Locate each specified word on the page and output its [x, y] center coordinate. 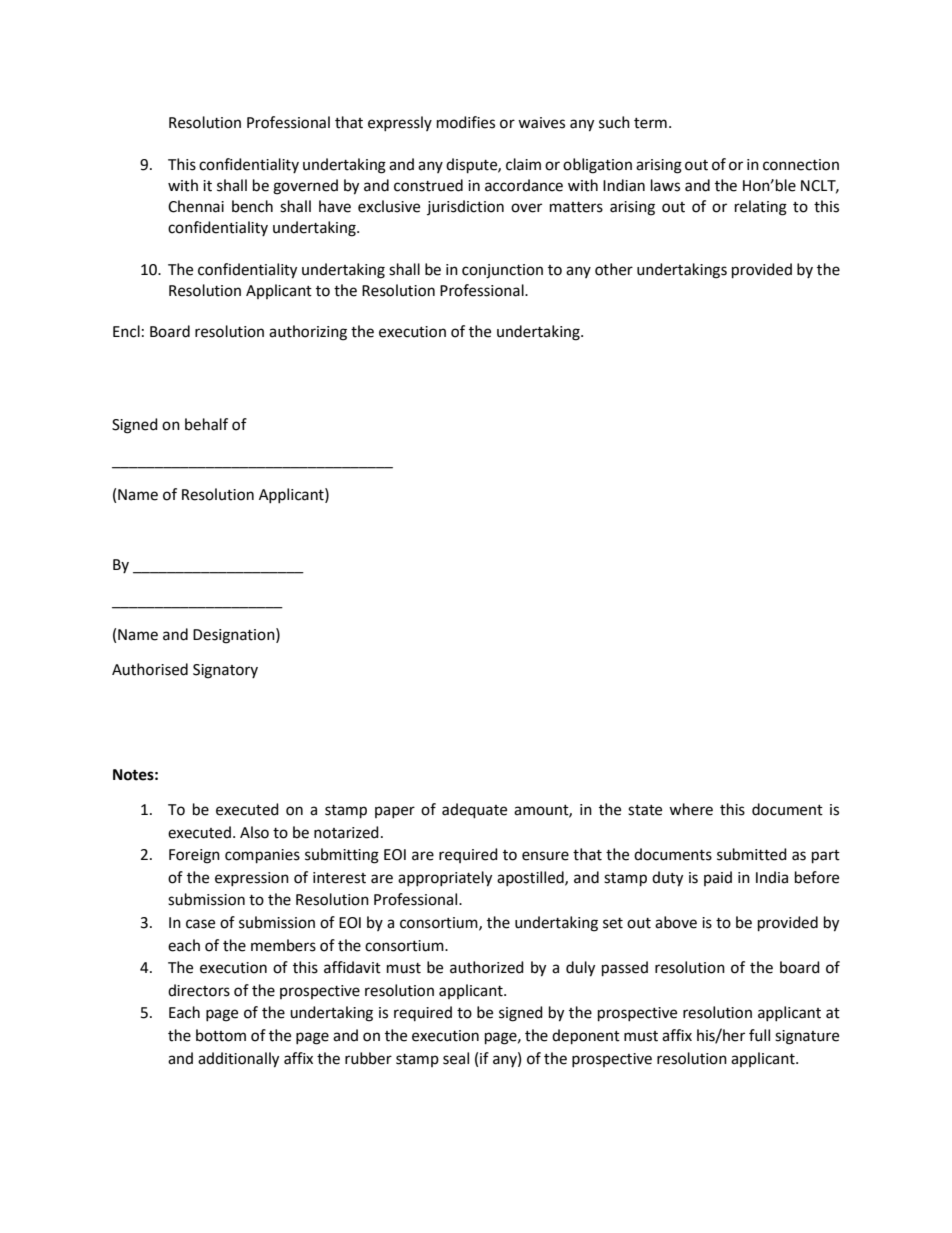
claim [523, 164]
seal [456, 1058]
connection [801, 165]
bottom [221, 1035]
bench [252, 206]
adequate [474, 811]
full [759, 1035]
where [691, 809]
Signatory [225, 671]
